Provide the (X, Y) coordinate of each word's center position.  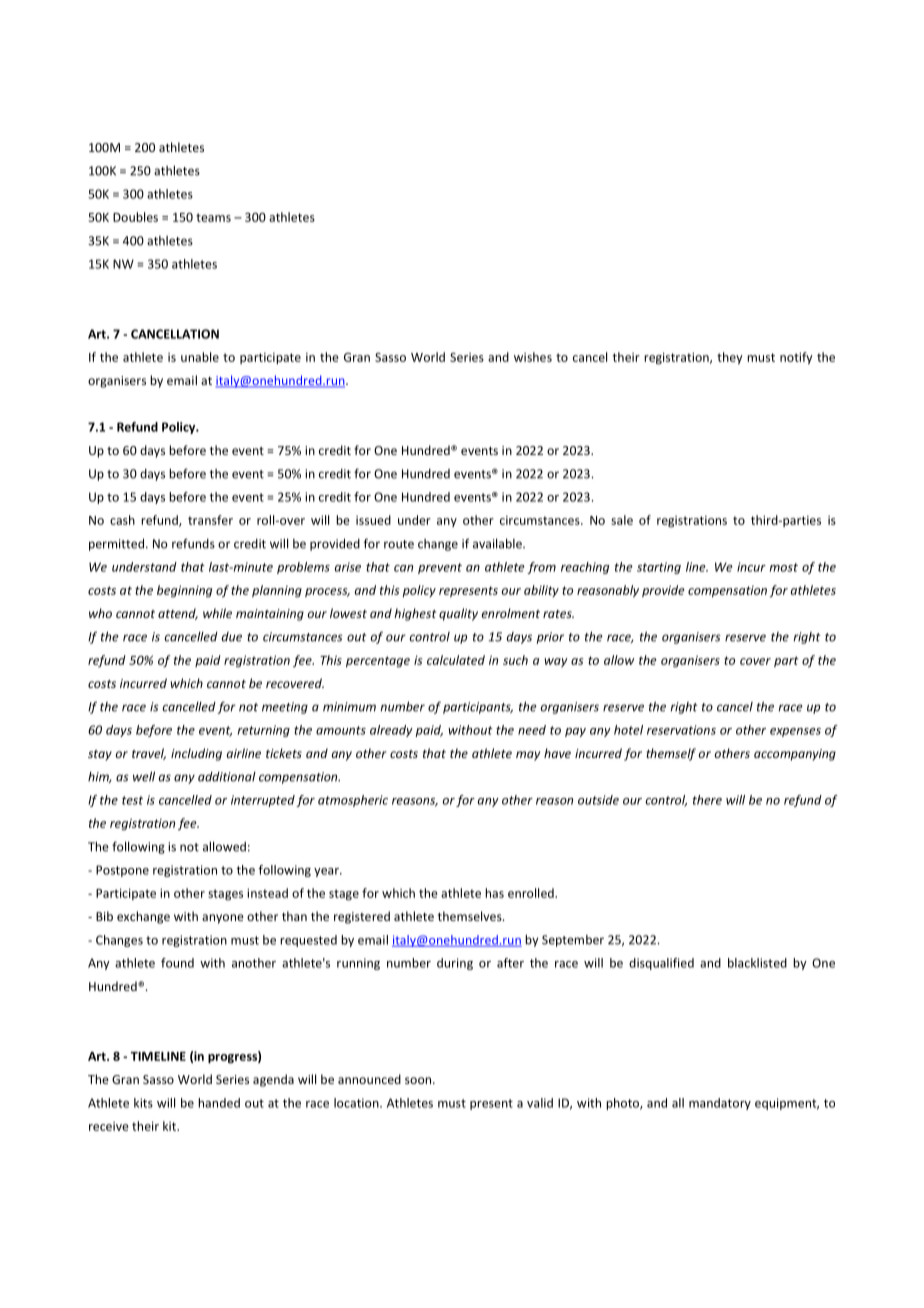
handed (219, 1103)
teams (213, 217)
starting (659, 568)
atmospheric (353, 801)
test (132, 800)
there (707, 800)
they (730, 358)
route (399, 544)
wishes (533, 357)
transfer (210, 520)
